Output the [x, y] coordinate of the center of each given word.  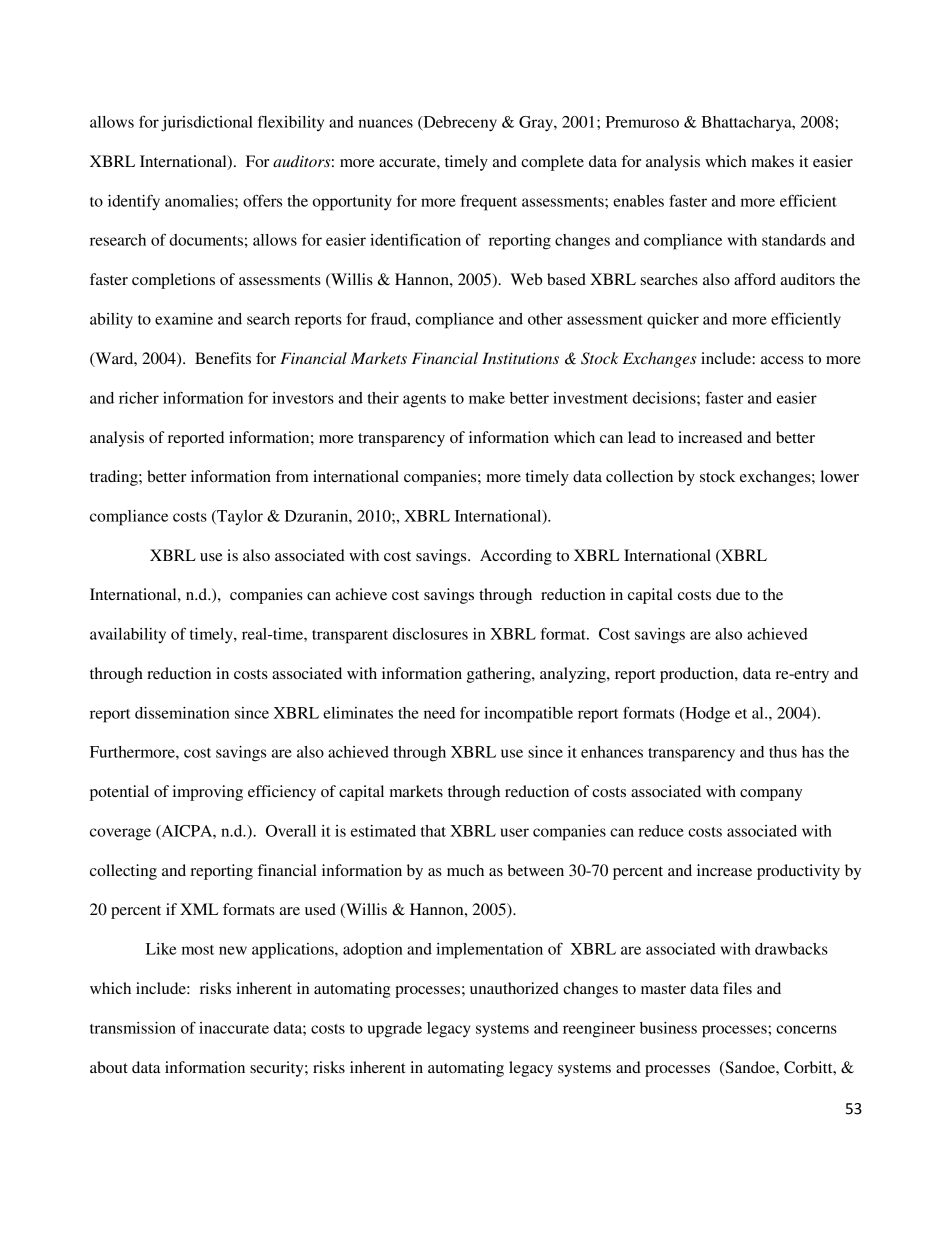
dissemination [182, 713]
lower [839, 476]
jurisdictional [207, 124]
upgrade [395, 1030]
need [439, 713]
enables [638, 201]
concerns [806, 1029]
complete [552, 163]
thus [783, 752]
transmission [133, 1028]
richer [139, 398]
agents [424, 401]
